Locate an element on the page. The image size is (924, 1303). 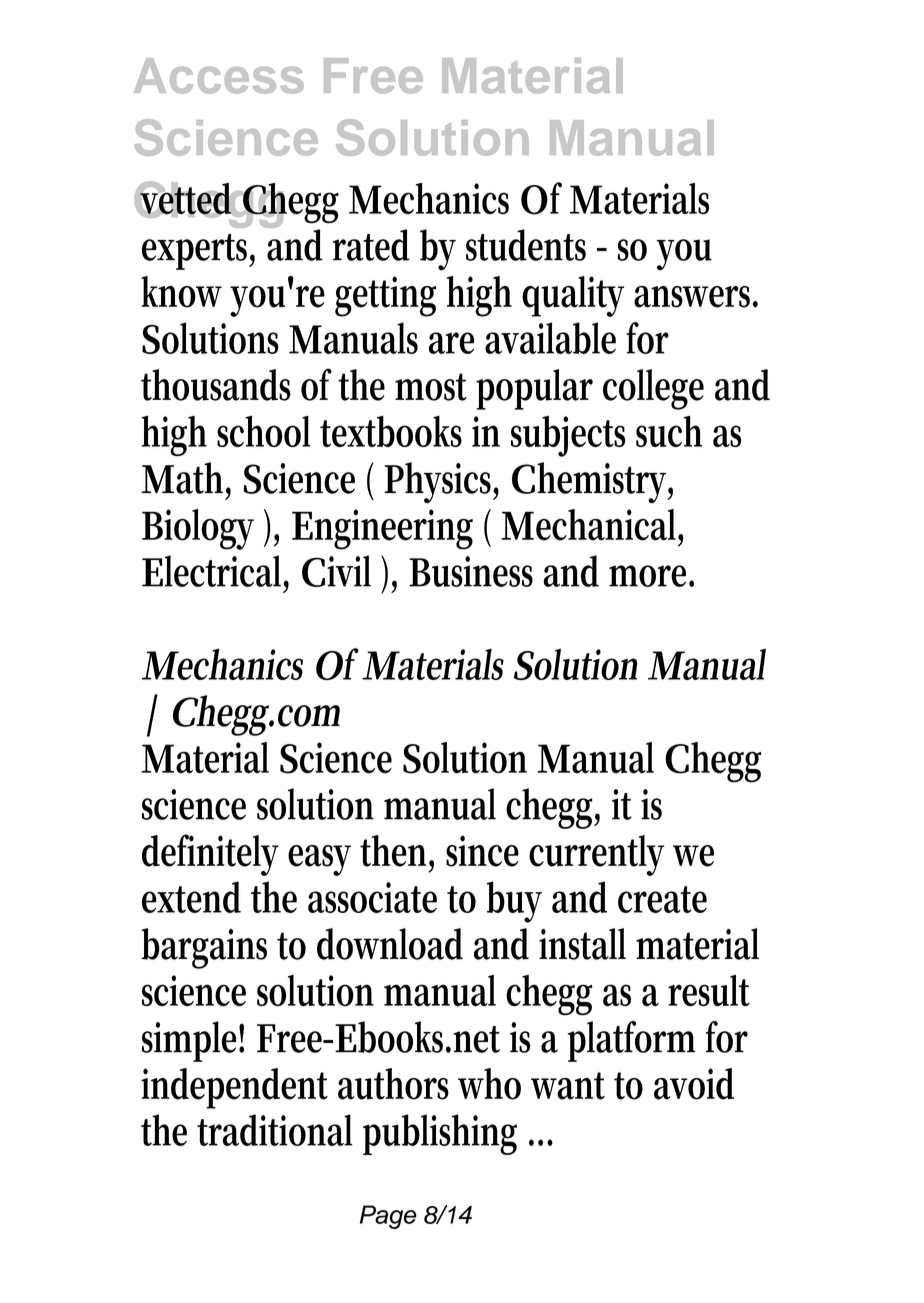
Access is located at coordinates (219, 76).
